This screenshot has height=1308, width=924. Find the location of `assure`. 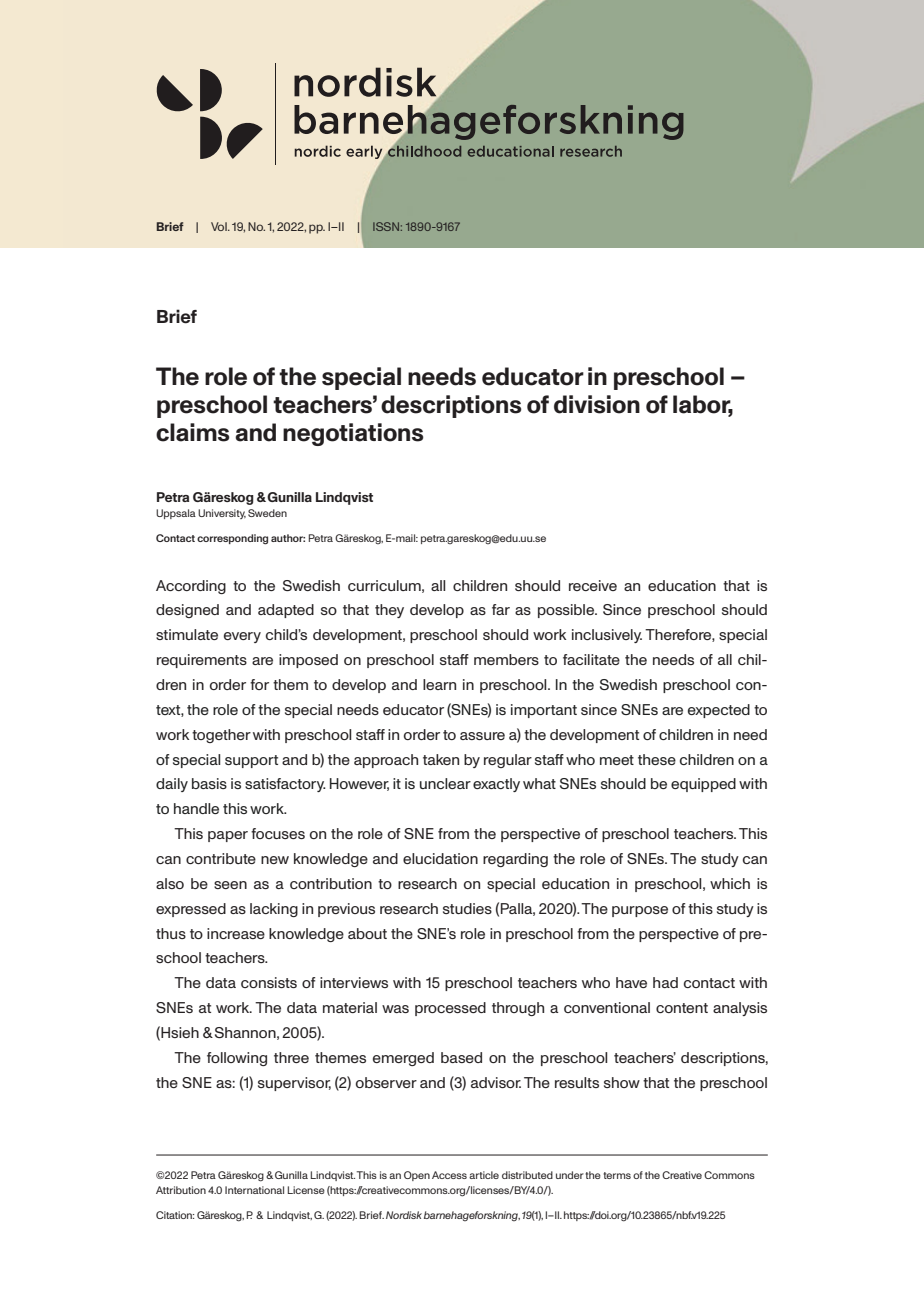

assure is located at coordinates (482, 736).
